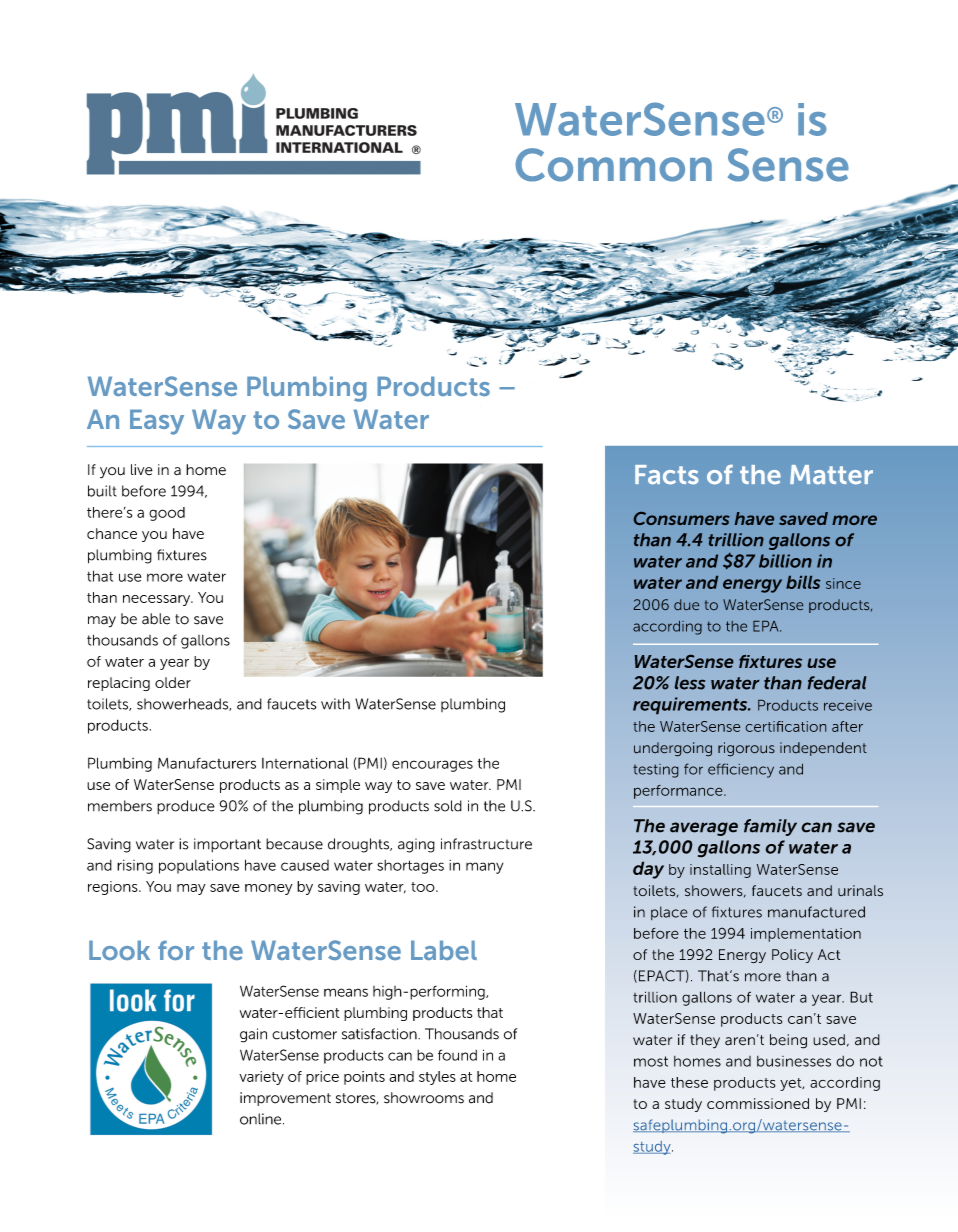 This document has width=958, height=1232. I want to click on styles, so click(437, 1078).
